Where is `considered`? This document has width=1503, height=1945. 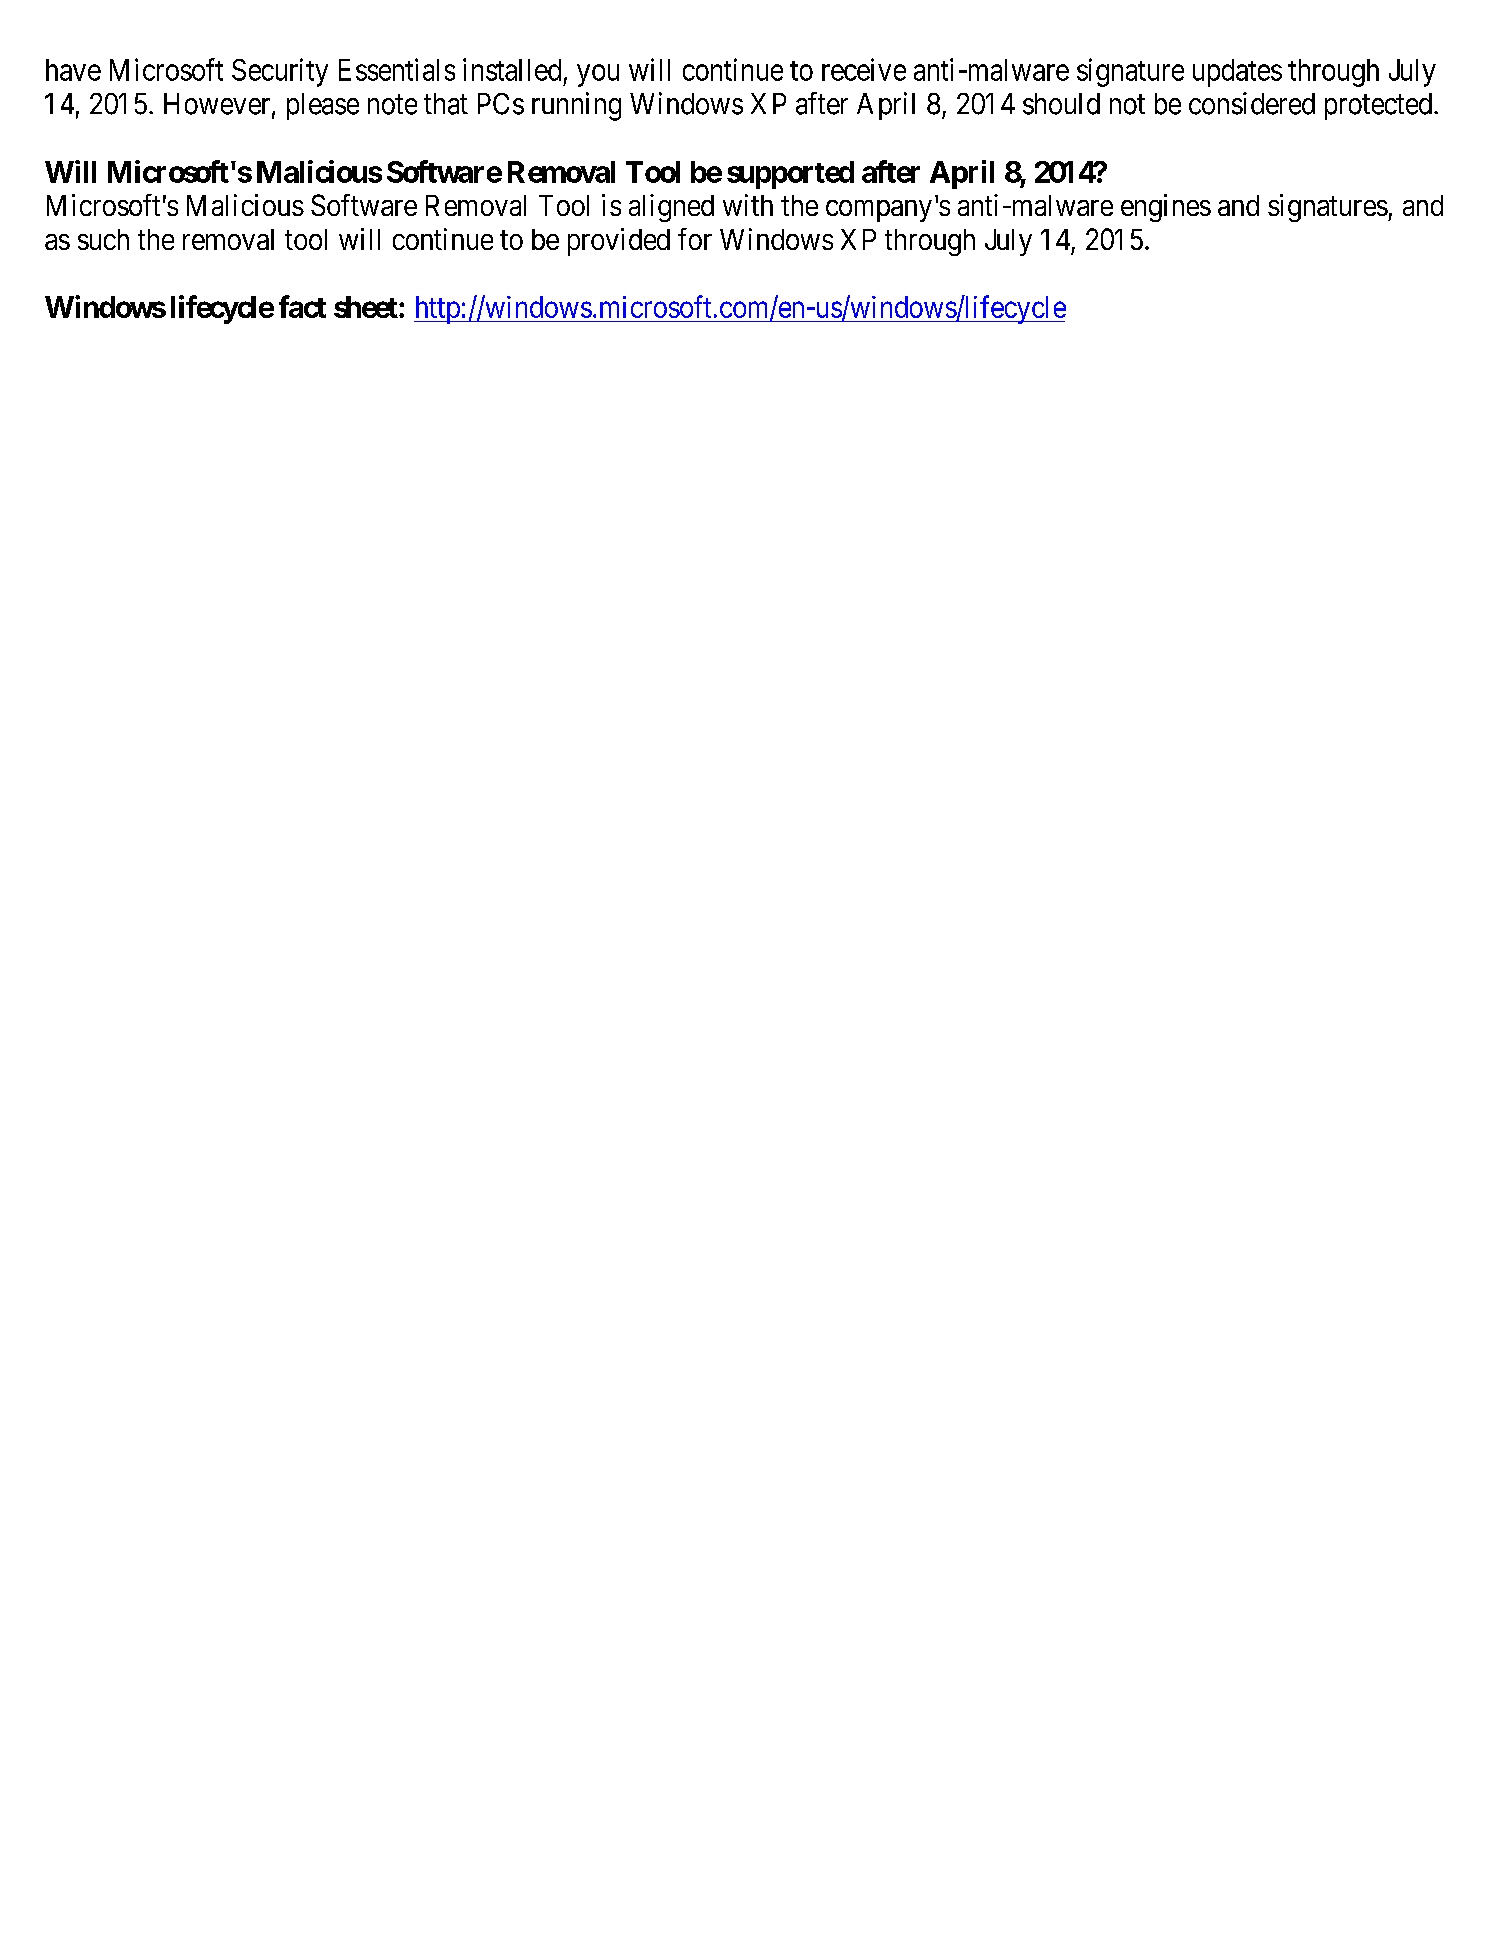 considered is located at coordinates (1252, 103).
